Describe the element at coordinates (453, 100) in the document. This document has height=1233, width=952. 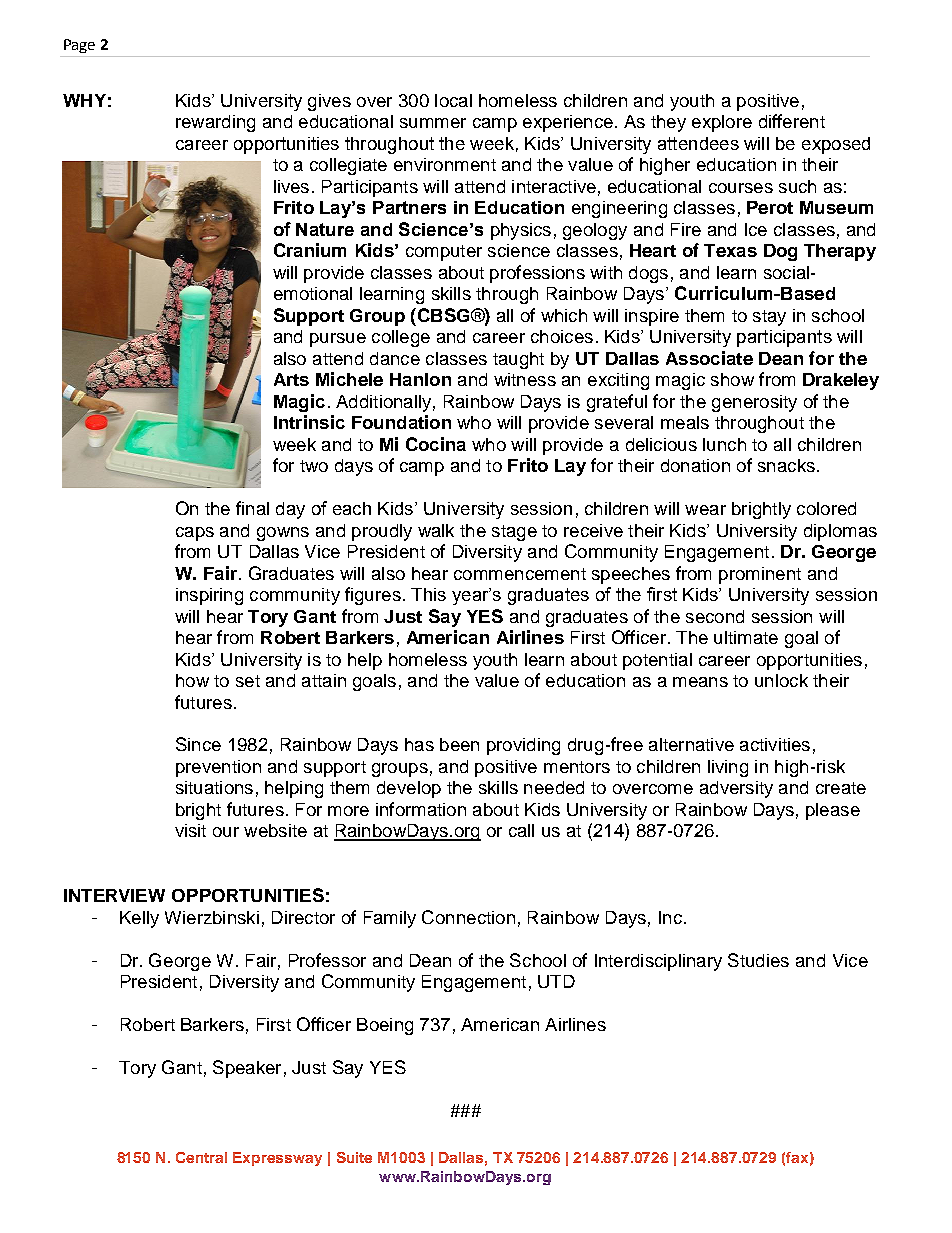
I see `local` at that location.
